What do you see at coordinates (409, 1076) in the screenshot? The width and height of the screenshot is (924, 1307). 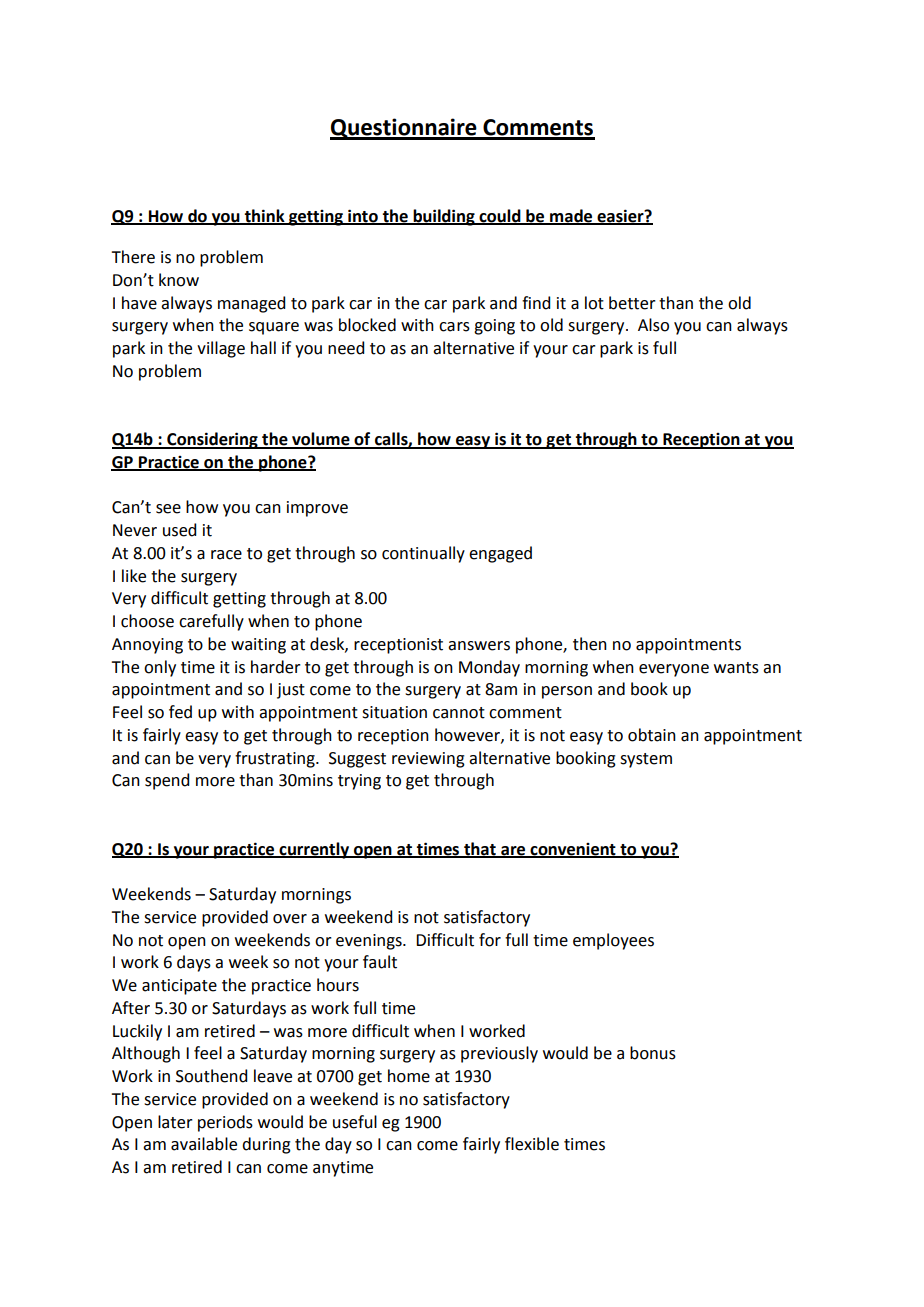 I see `home` at bounding box center [409, 1076].
